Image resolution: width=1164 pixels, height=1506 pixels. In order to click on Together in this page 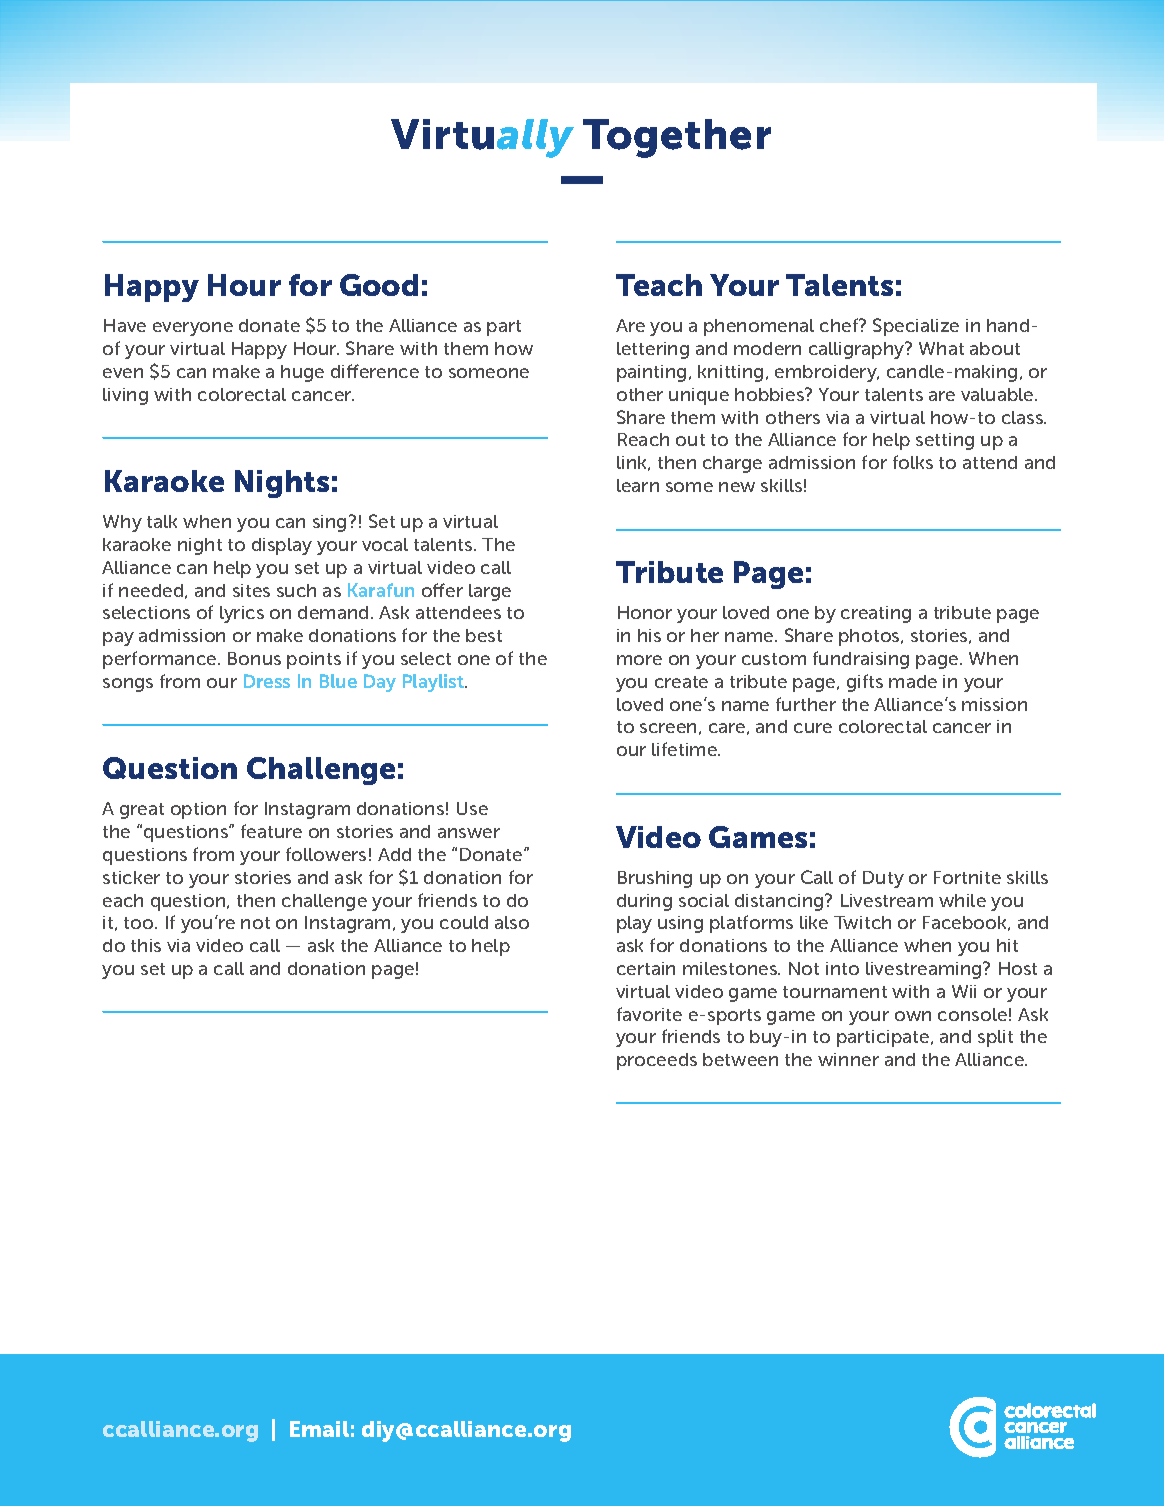, I will do `click(677, 138)`.
